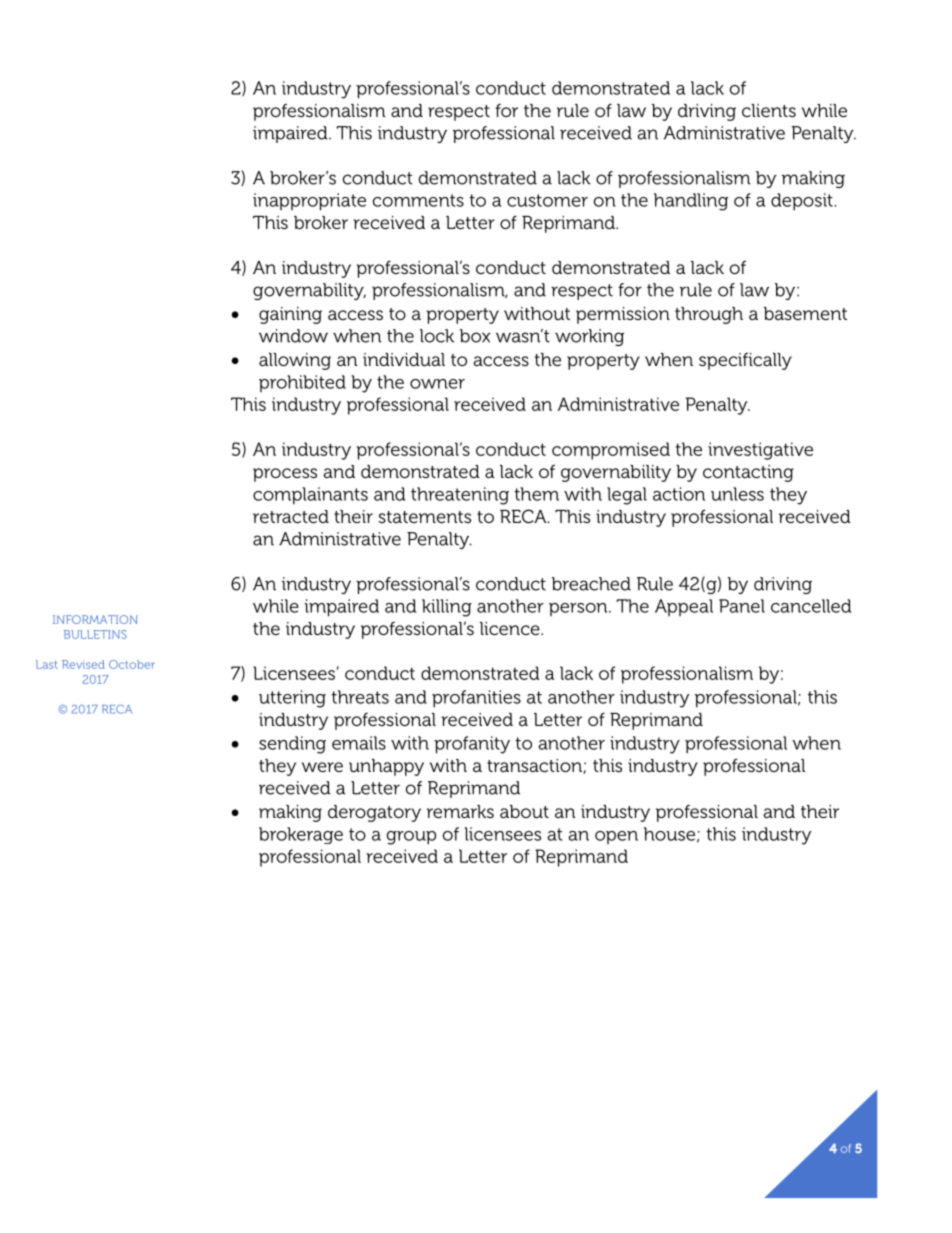 The height and width of the image is (1233, 952). Describe the element at coordinates (322, 767) in the image. I see `were` at that location.
